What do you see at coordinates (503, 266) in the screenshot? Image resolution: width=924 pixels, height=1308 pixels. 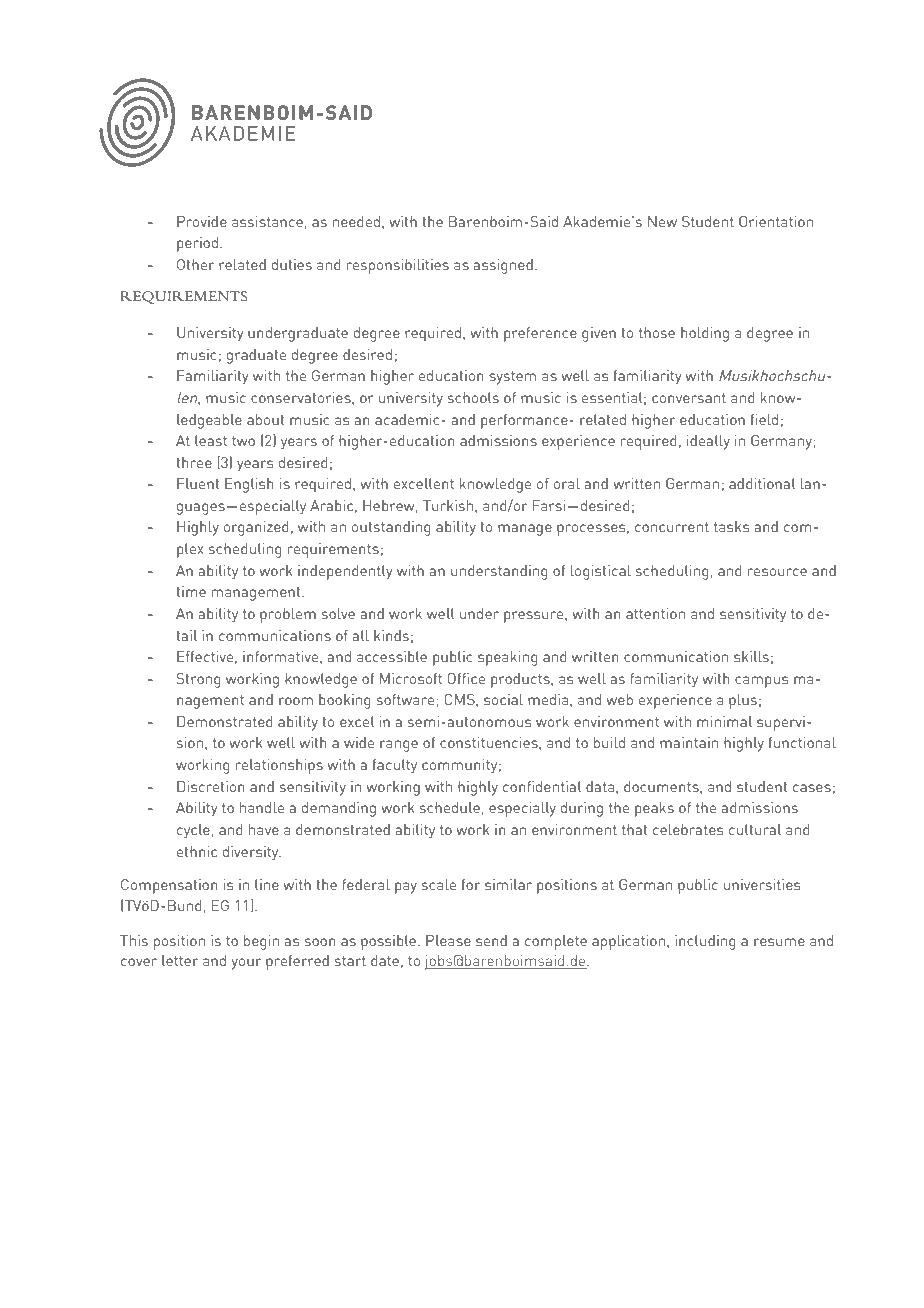 I see `assigned` at bounding box center [503, 266].
